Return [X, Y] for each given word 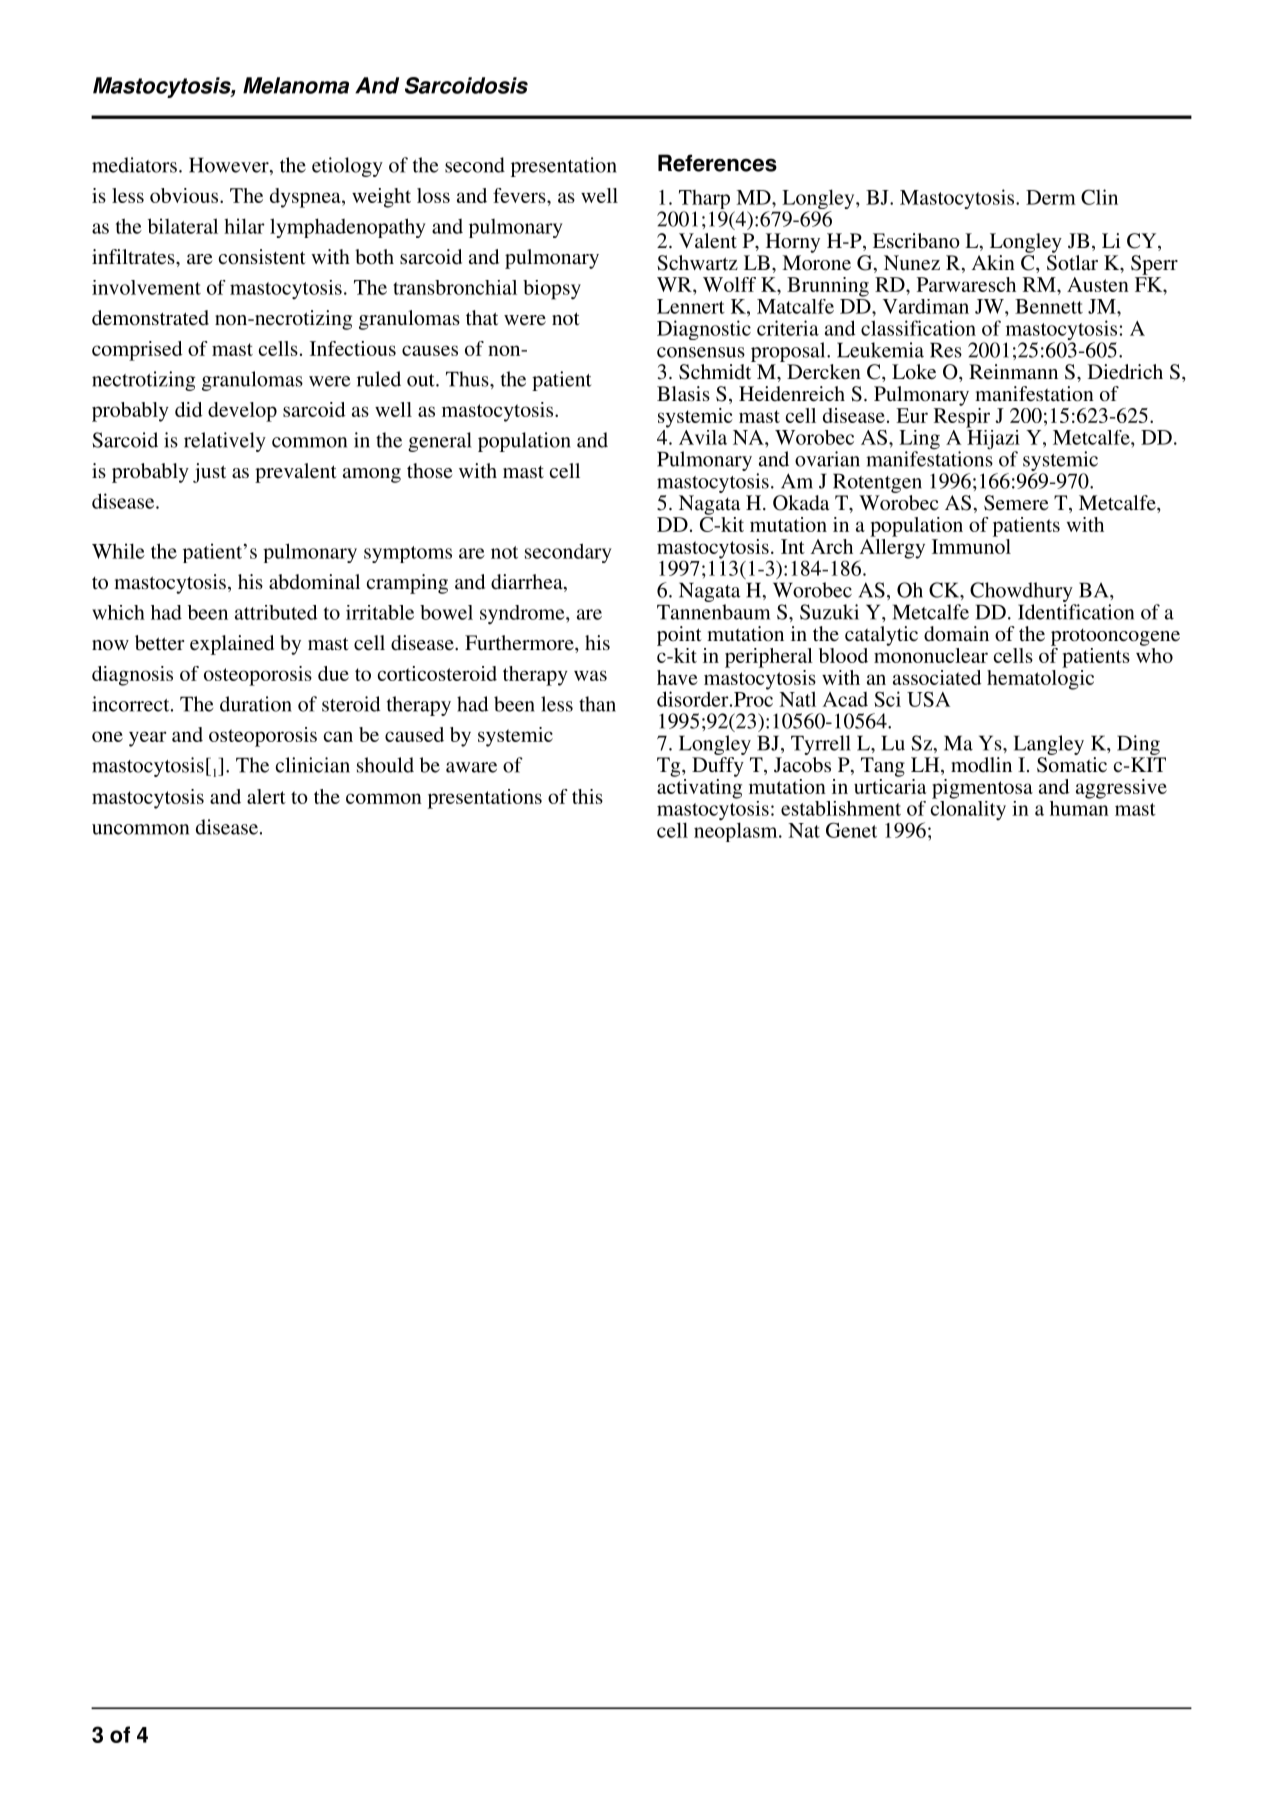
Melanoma [296, 85]
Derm [1051, 197]
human [1079, 807]
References [717, 163]
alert [266, 796]
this [587, 796]
